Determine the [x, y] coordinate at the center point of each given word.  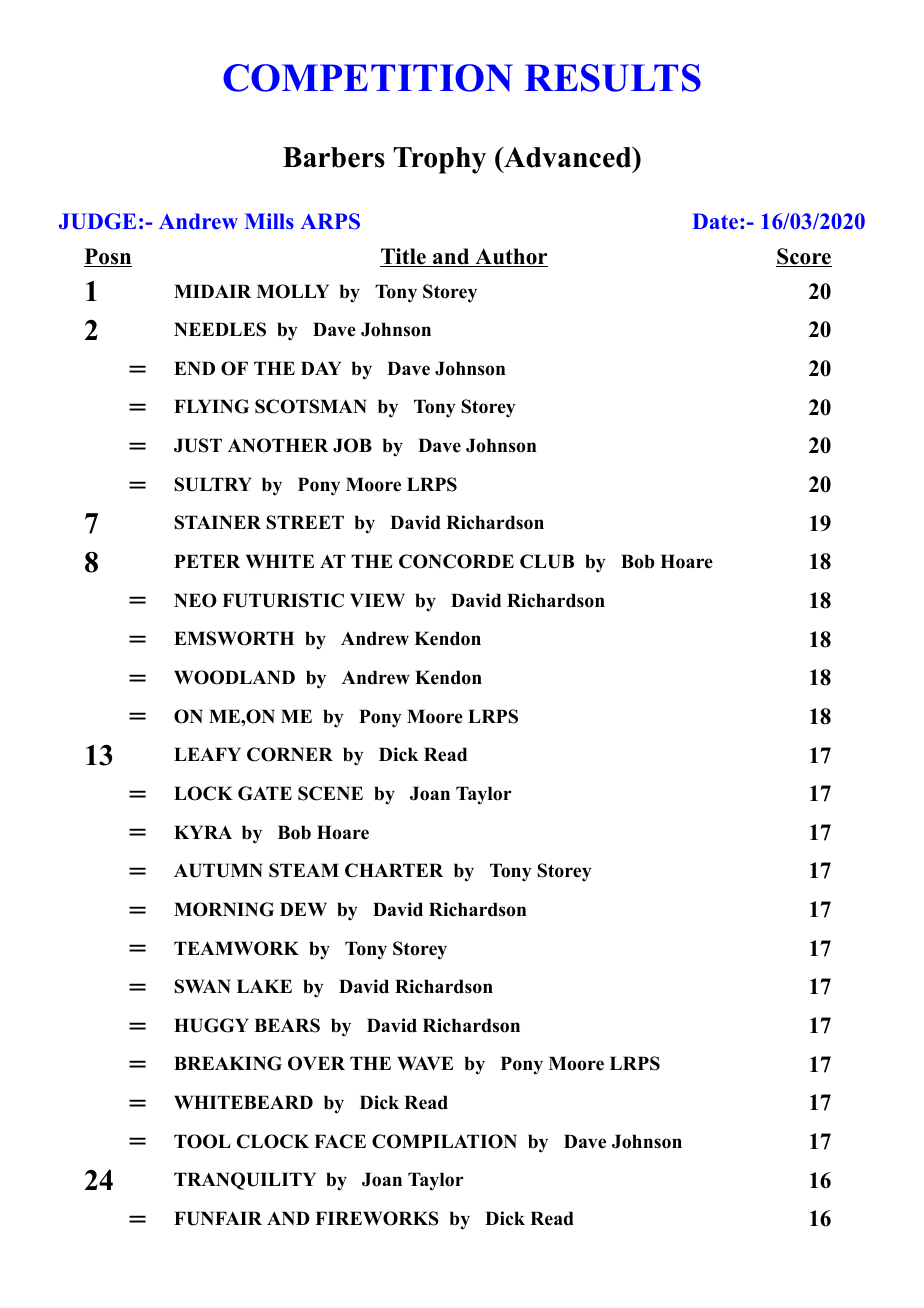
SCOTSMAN [311, 406]
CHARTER [394, 870]
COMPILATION [444, 1141]
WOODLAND [234, 677]
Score [804, 257]
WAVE [425, 1063]
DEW [303, 909]
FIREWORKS [377, 1218]
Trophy [440, 160]
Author [510, 257]
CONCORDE [456, 561]
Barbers [334, 157]
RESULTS [613, 78]
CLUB [547, 561]
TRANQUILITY [245, 1181]
